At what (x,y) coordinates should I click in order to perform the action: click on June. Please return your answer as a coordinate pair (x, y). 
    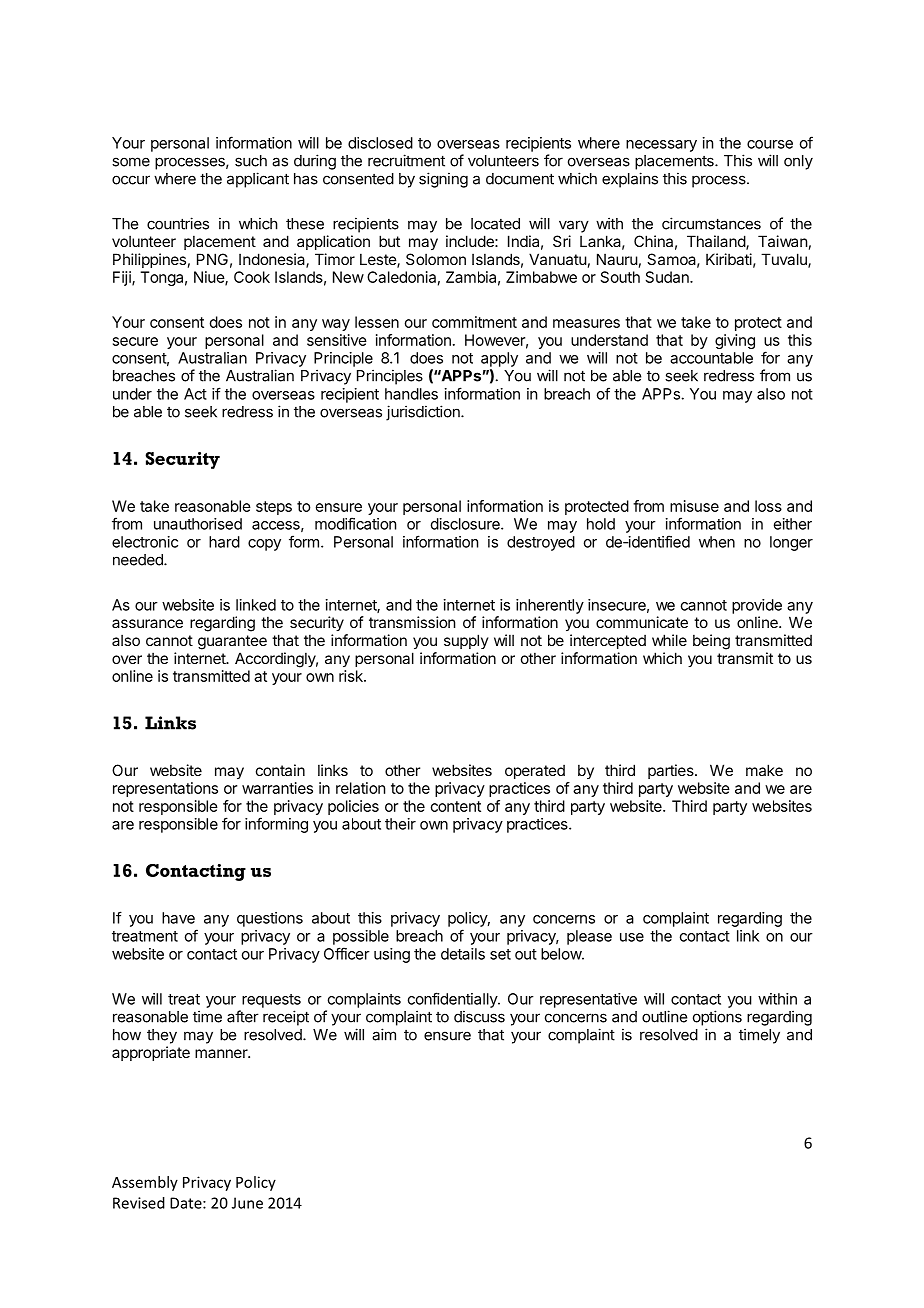
    Looking at the image, I should click on (247, 1203).
